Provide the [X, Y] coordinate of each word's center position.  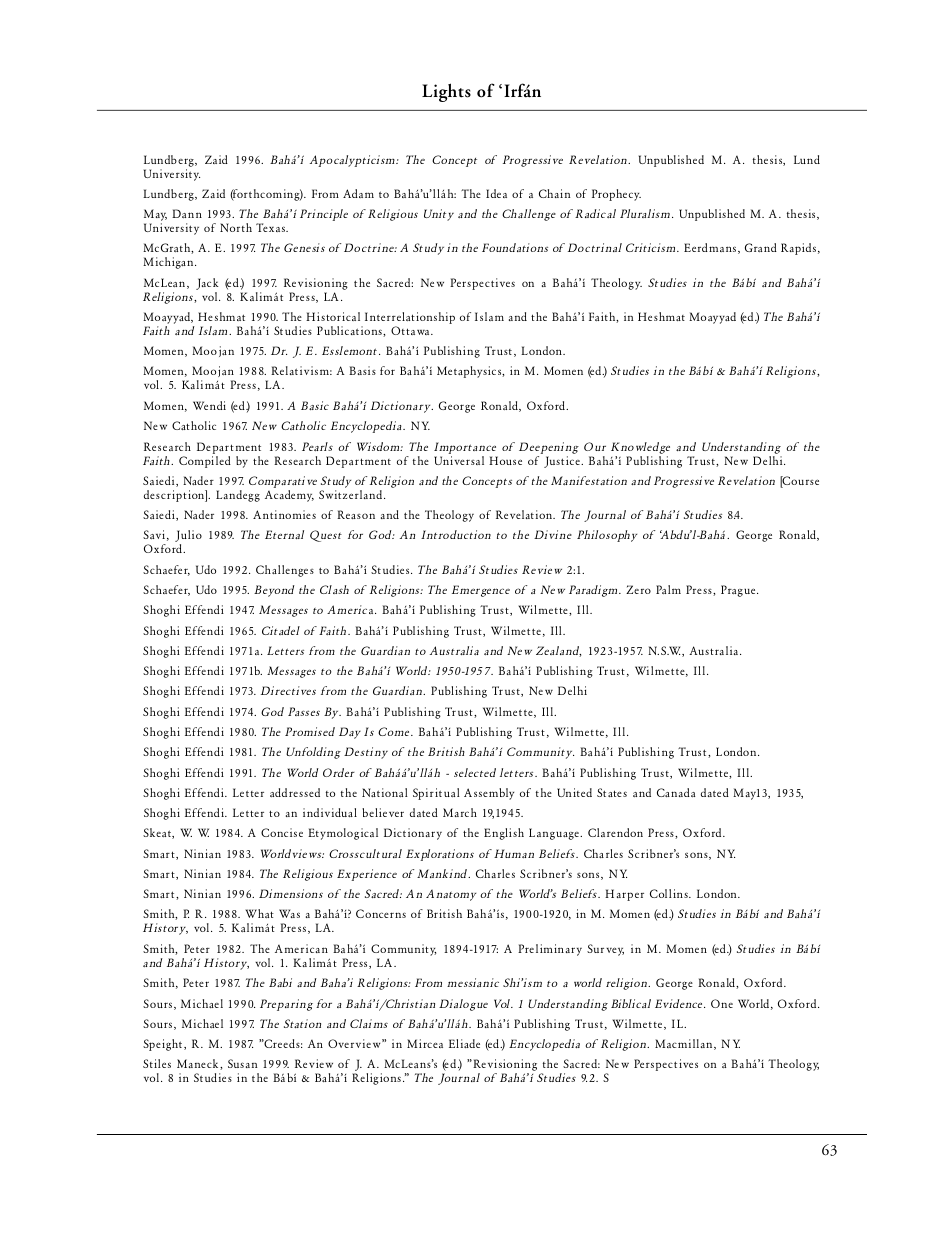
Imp [445, 448]
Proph [607, 195]
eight [170, 1045]
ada [687, 792]
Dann [187, 213]
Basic [315, 405]
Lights [446, 92]
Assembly [489, 794]
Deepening [549, 448]
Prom [299, 731]
